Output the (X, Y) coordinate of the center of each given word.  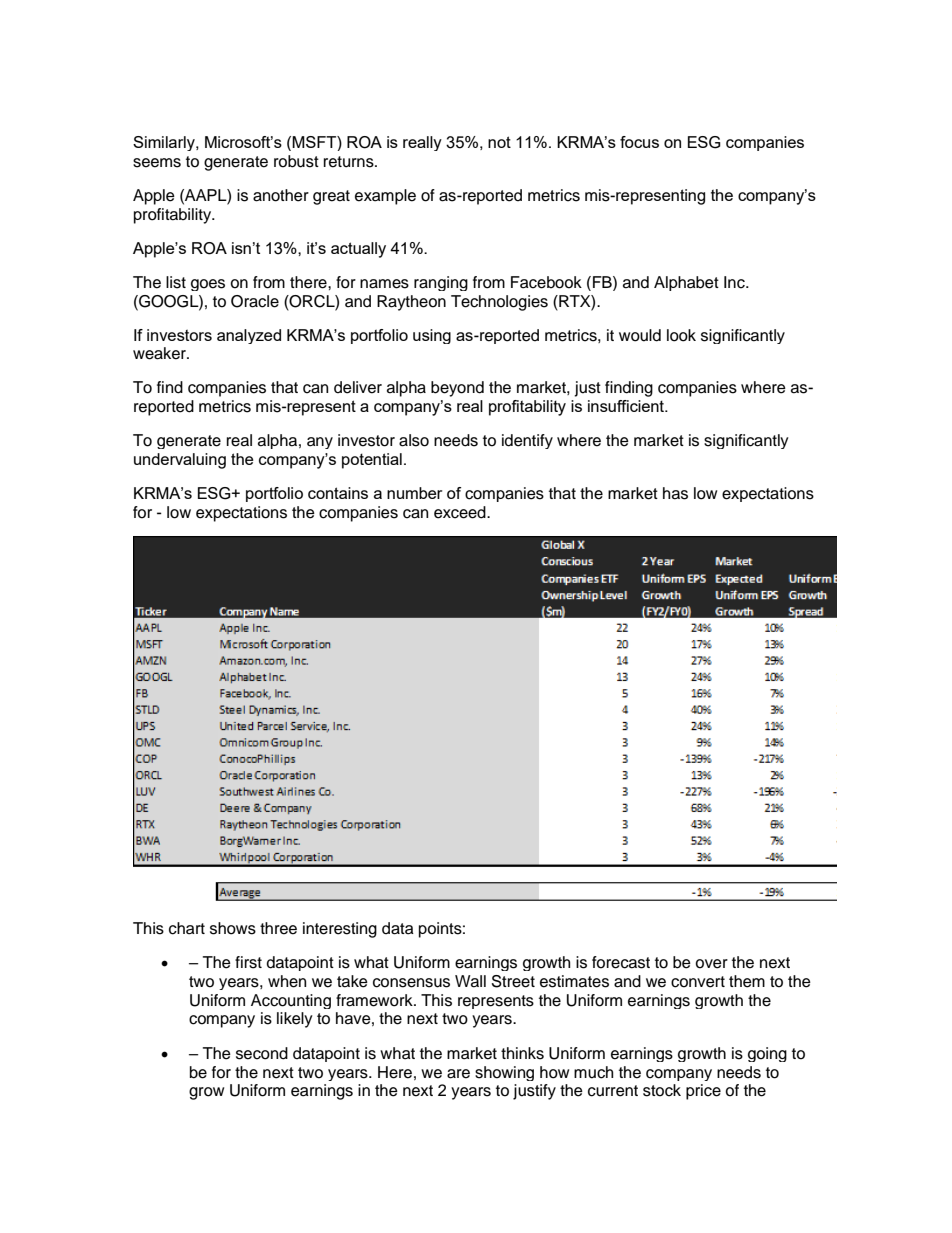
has (675, 493)
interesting (340, 930)
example (385, 197)
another (281, 195)
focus (639, 142)
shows (233, 928)
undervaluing (180, 461)
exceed (461, 512)
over (711, 964)
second (262, 1053)
